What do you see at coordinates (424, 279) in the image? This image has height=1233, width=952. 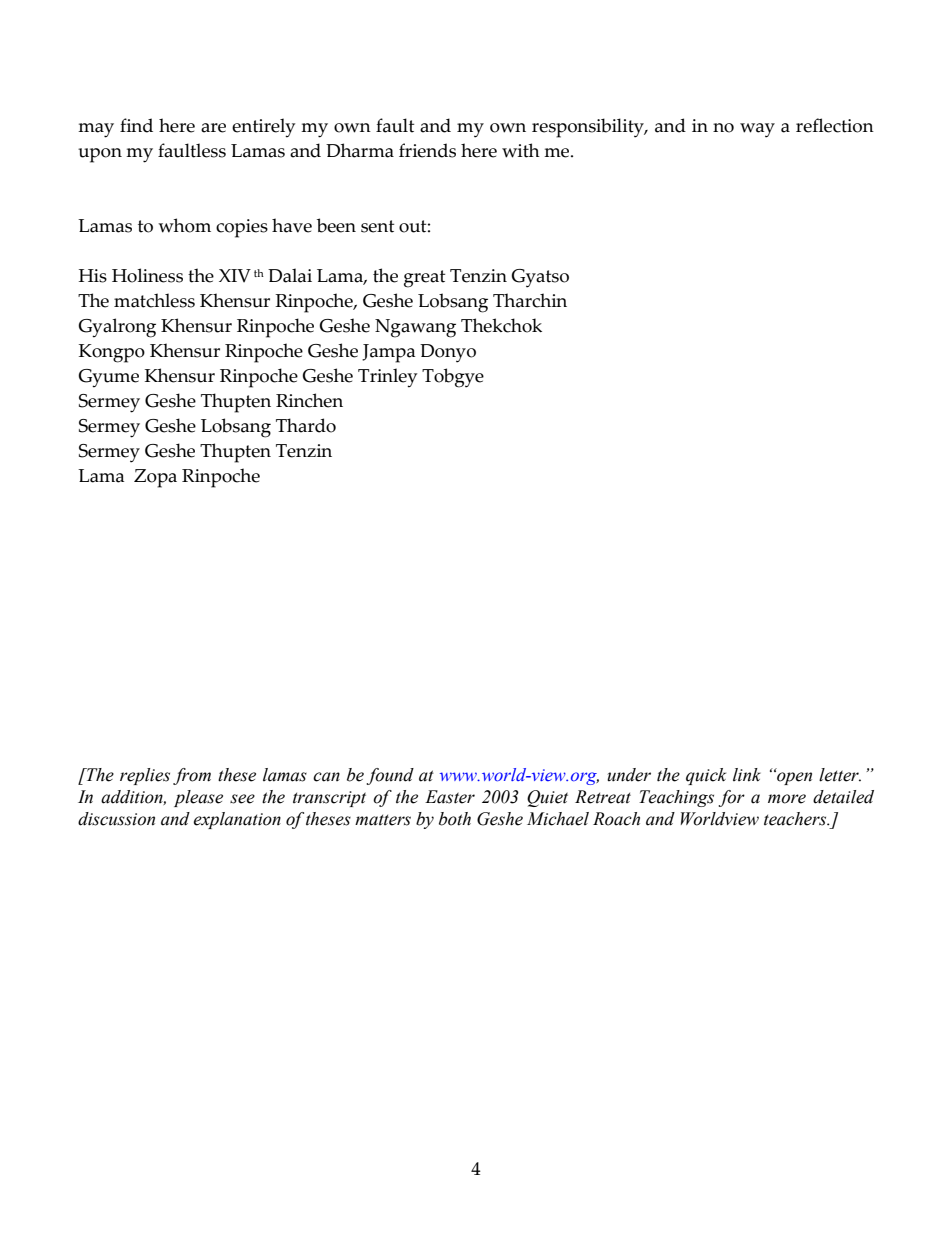 I see `great` at bounding box center [424, 279].
